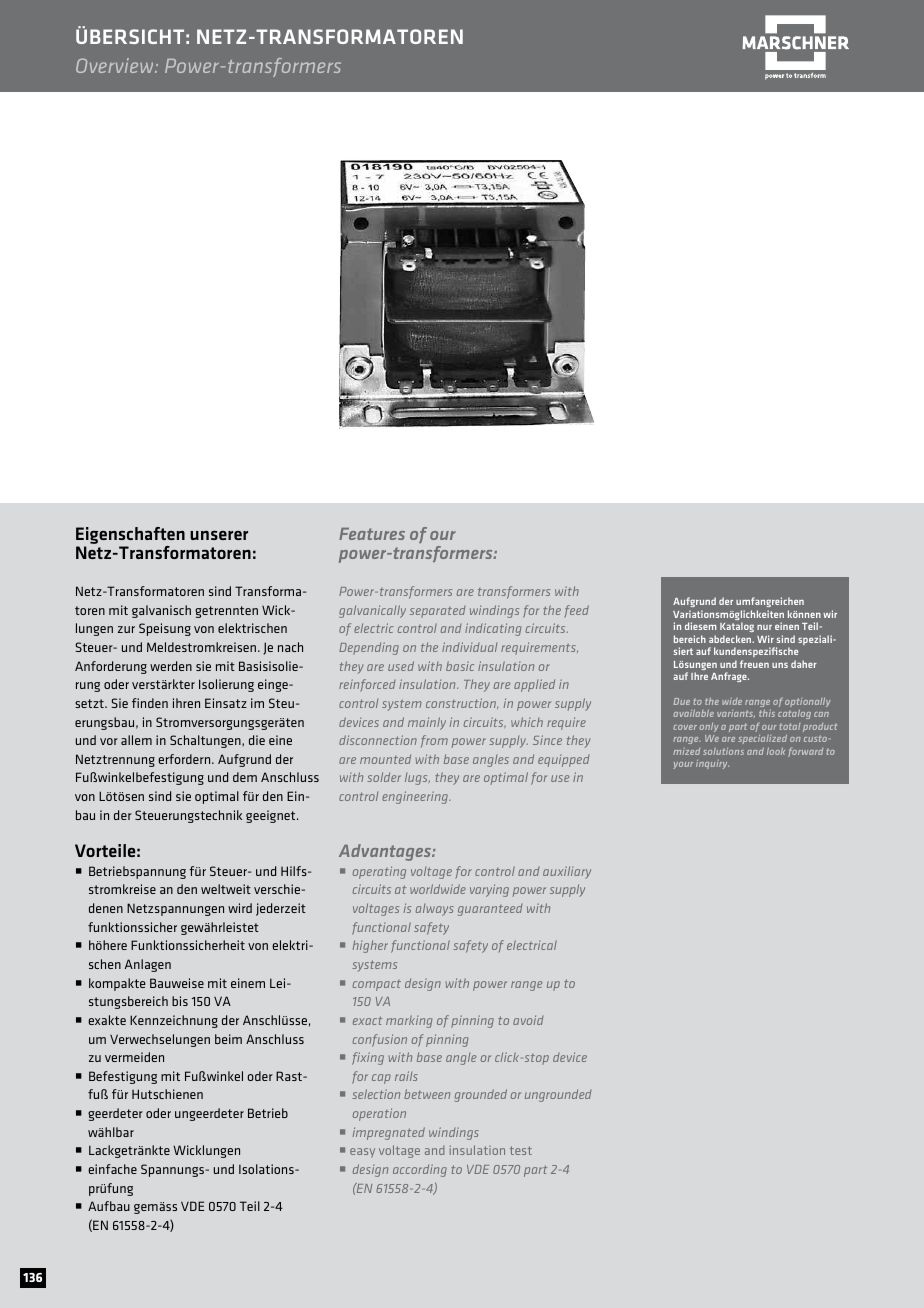 The image size is (924, 1308). What do you see at coordinates (438, 612) in the screenshot?
I see `separated` at bounding box center [438, 612].
